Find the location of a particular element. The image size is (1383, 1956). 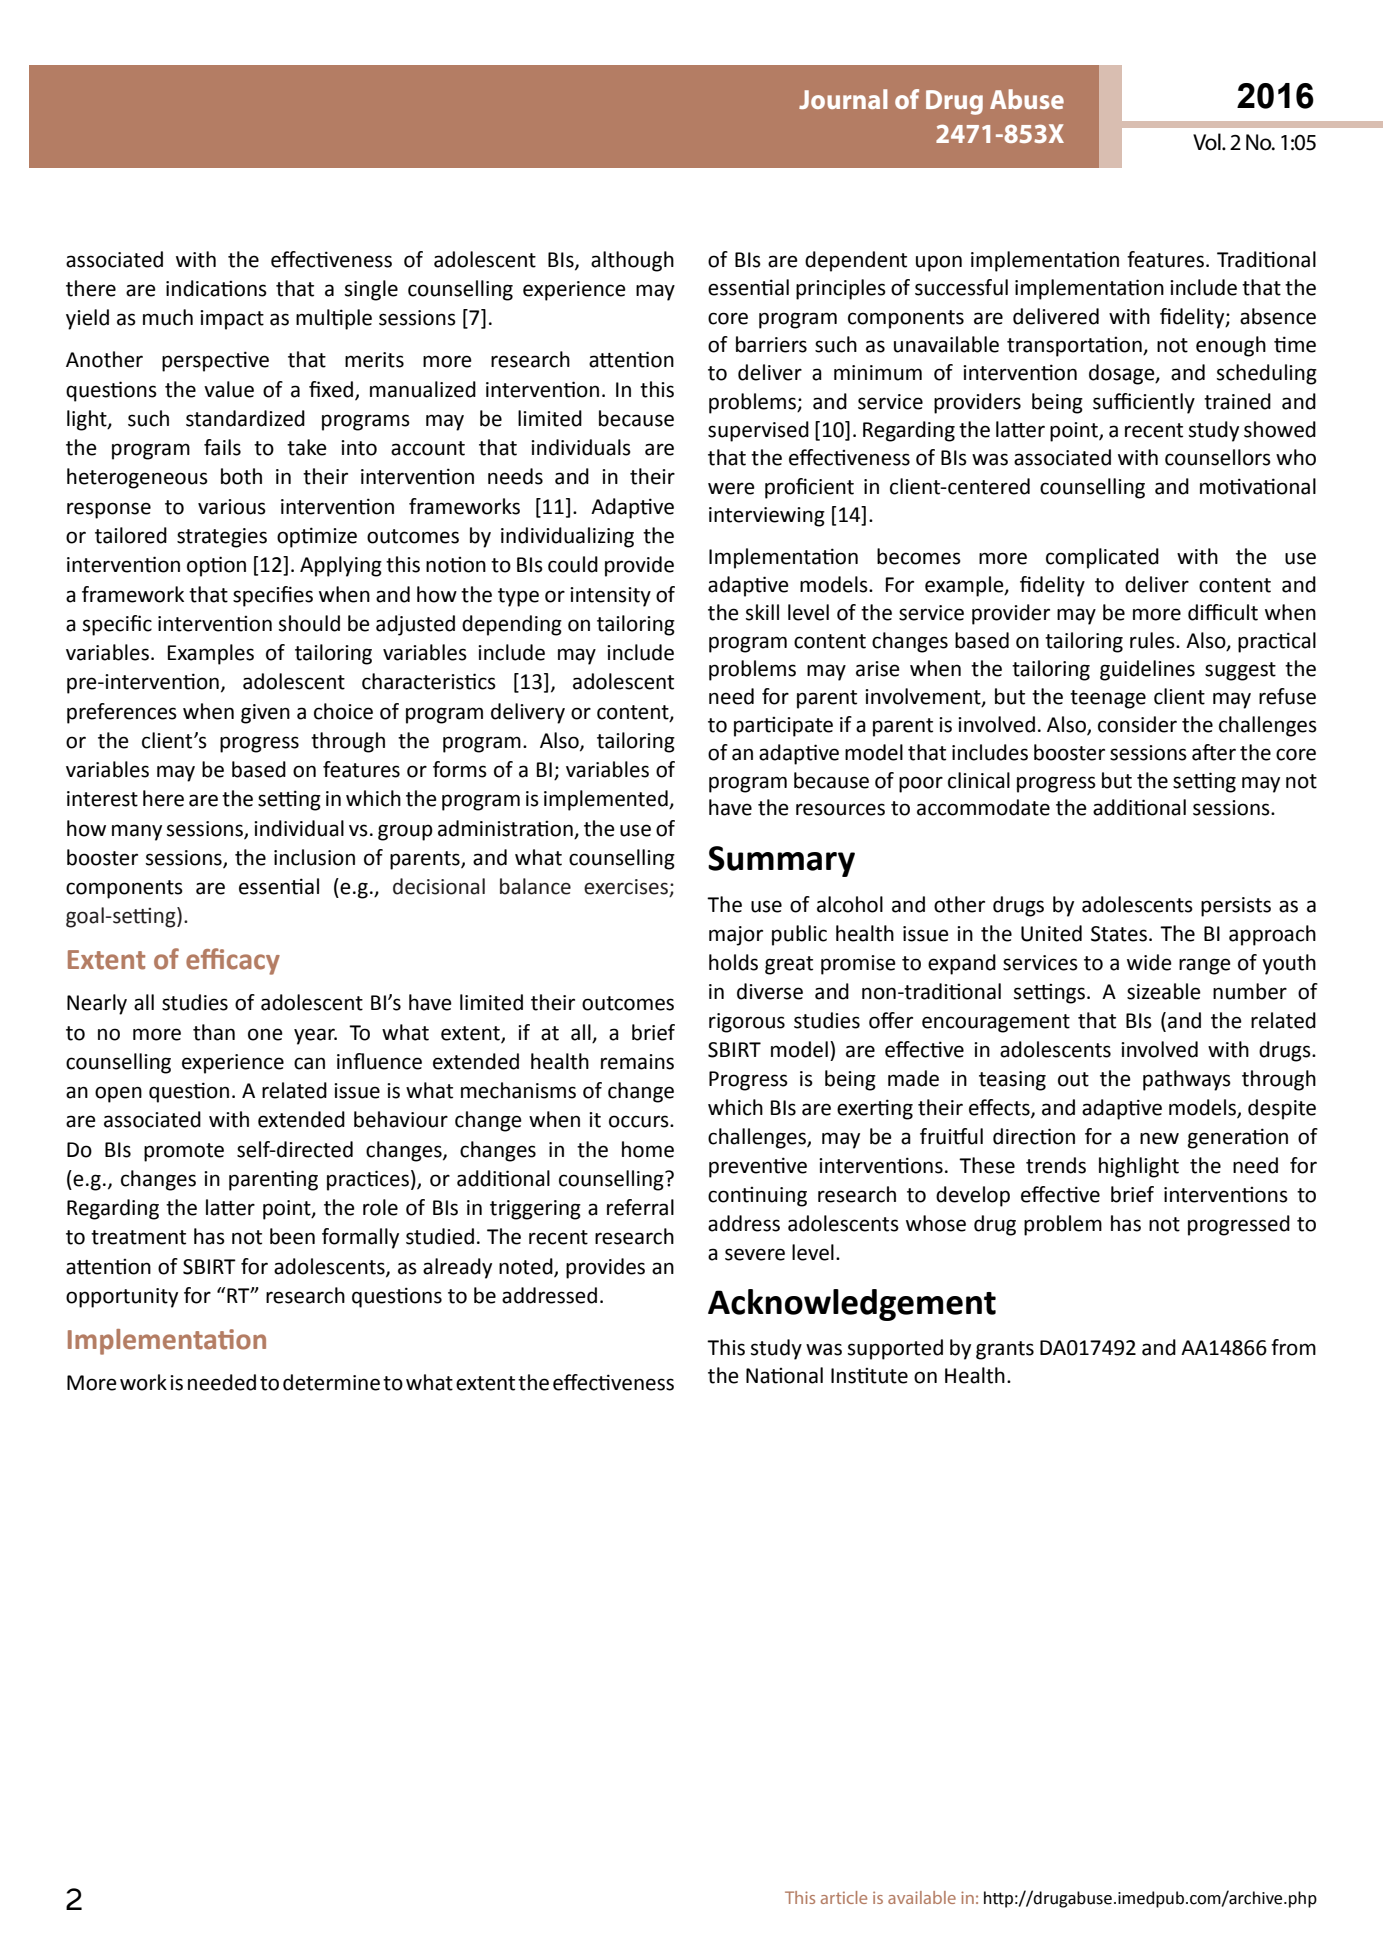

although is located at coordinates (632, 261).
